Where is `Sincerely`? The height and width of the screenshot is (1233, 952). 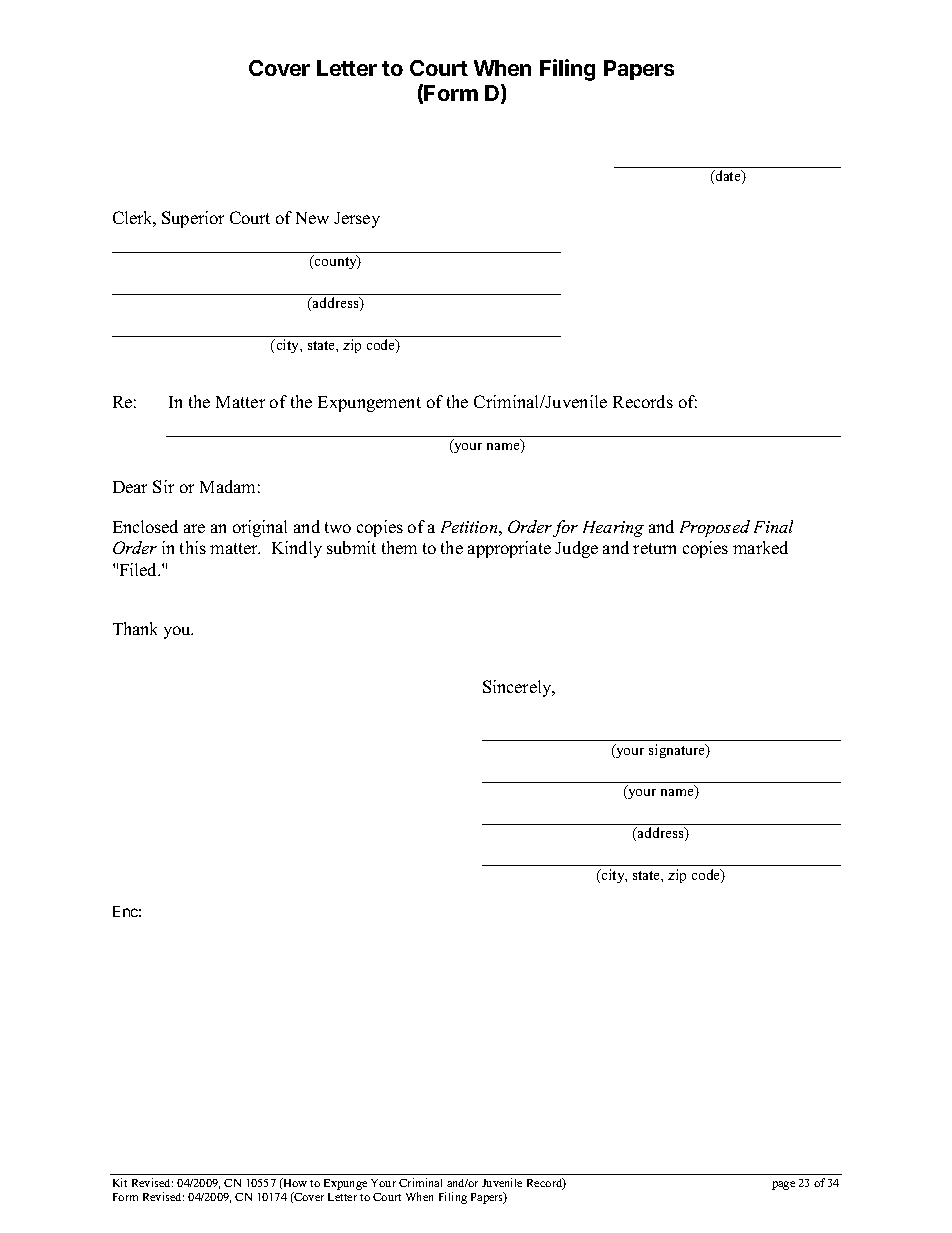 Sincerely is located at coordinates (518, 688).
